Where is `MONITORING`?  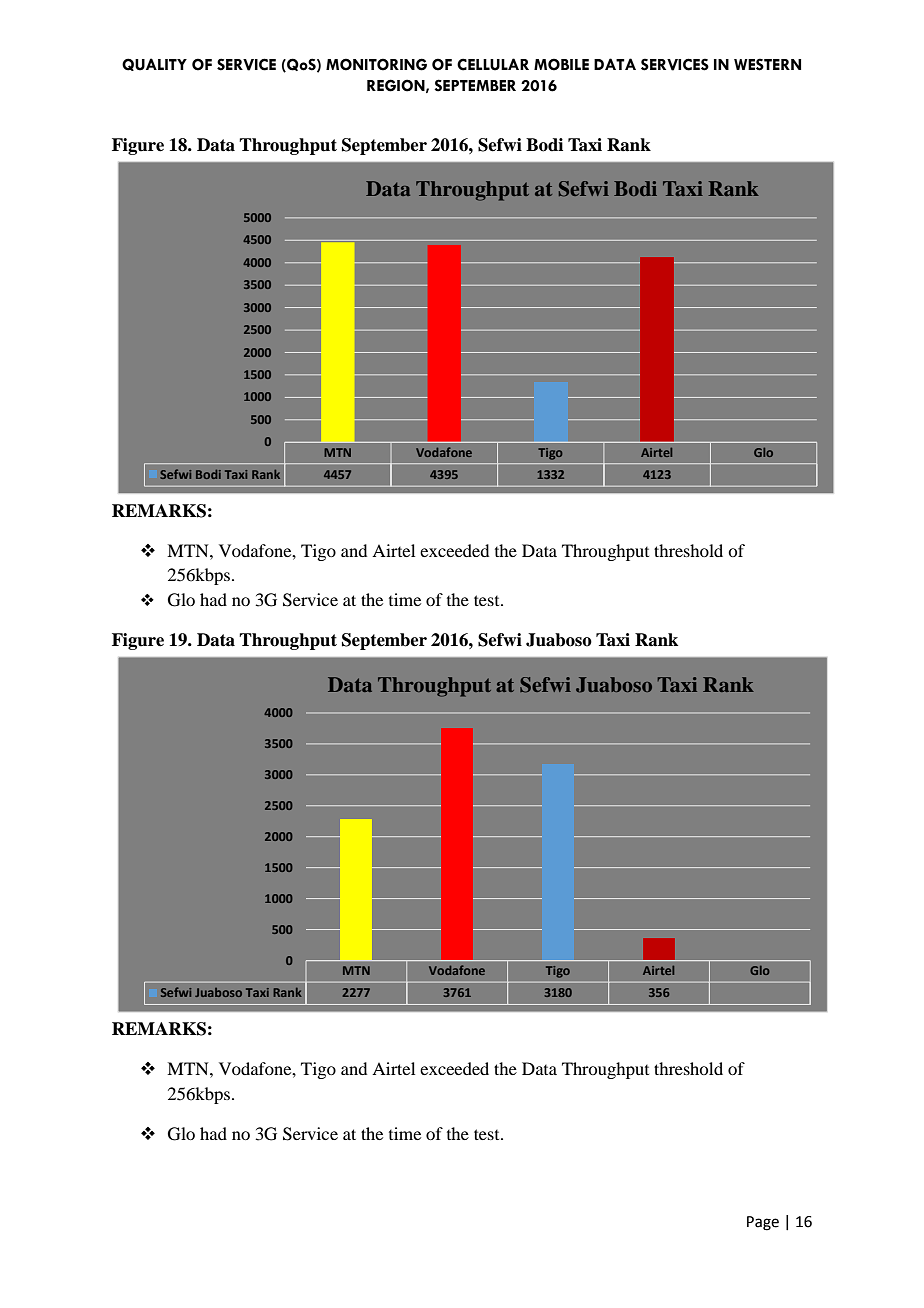
MONITORING is located at coordinates (376, 64).
